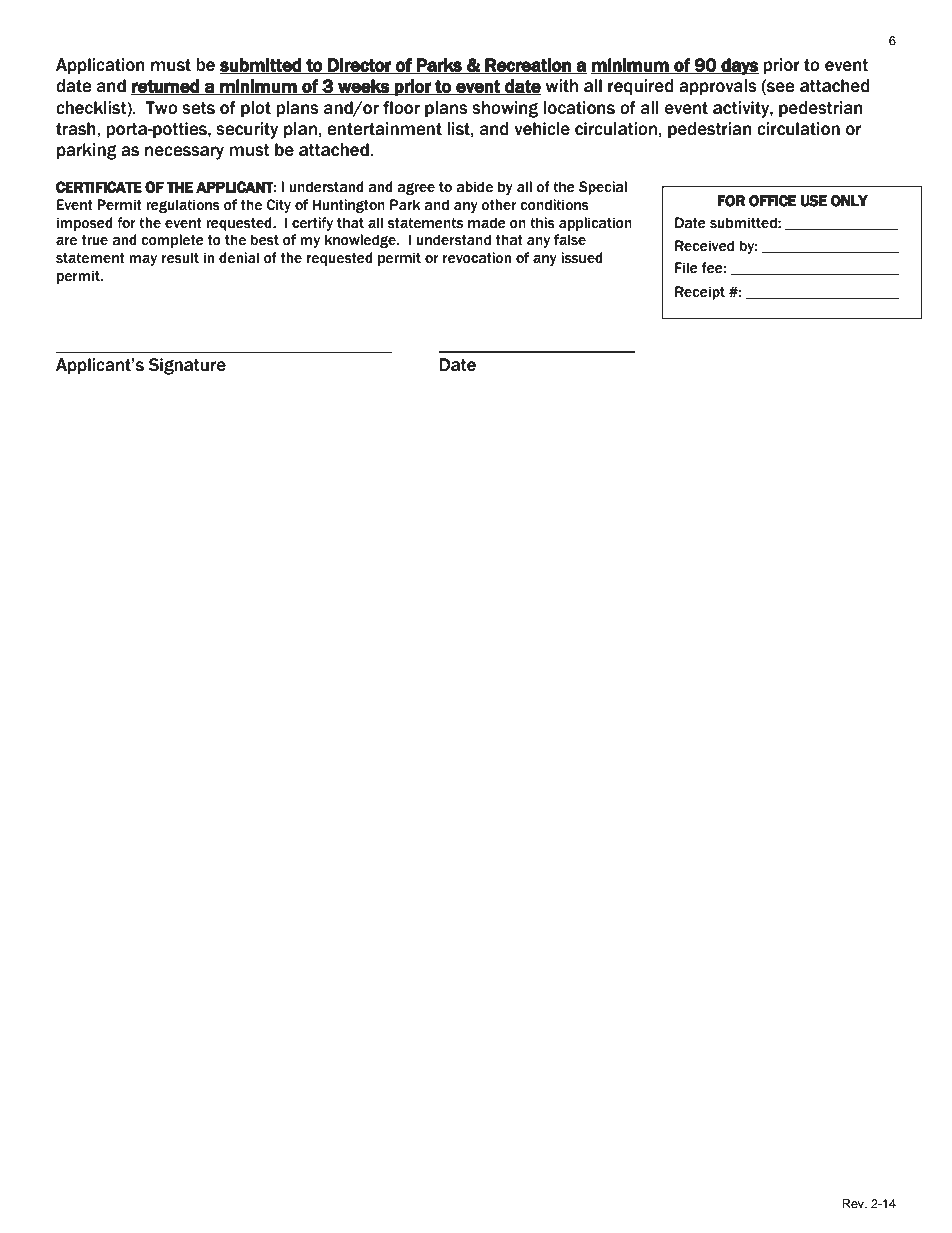  What do you see at coordinates (184, 153) in the page?
I see `necessary` at bounding box center [184, 153].
